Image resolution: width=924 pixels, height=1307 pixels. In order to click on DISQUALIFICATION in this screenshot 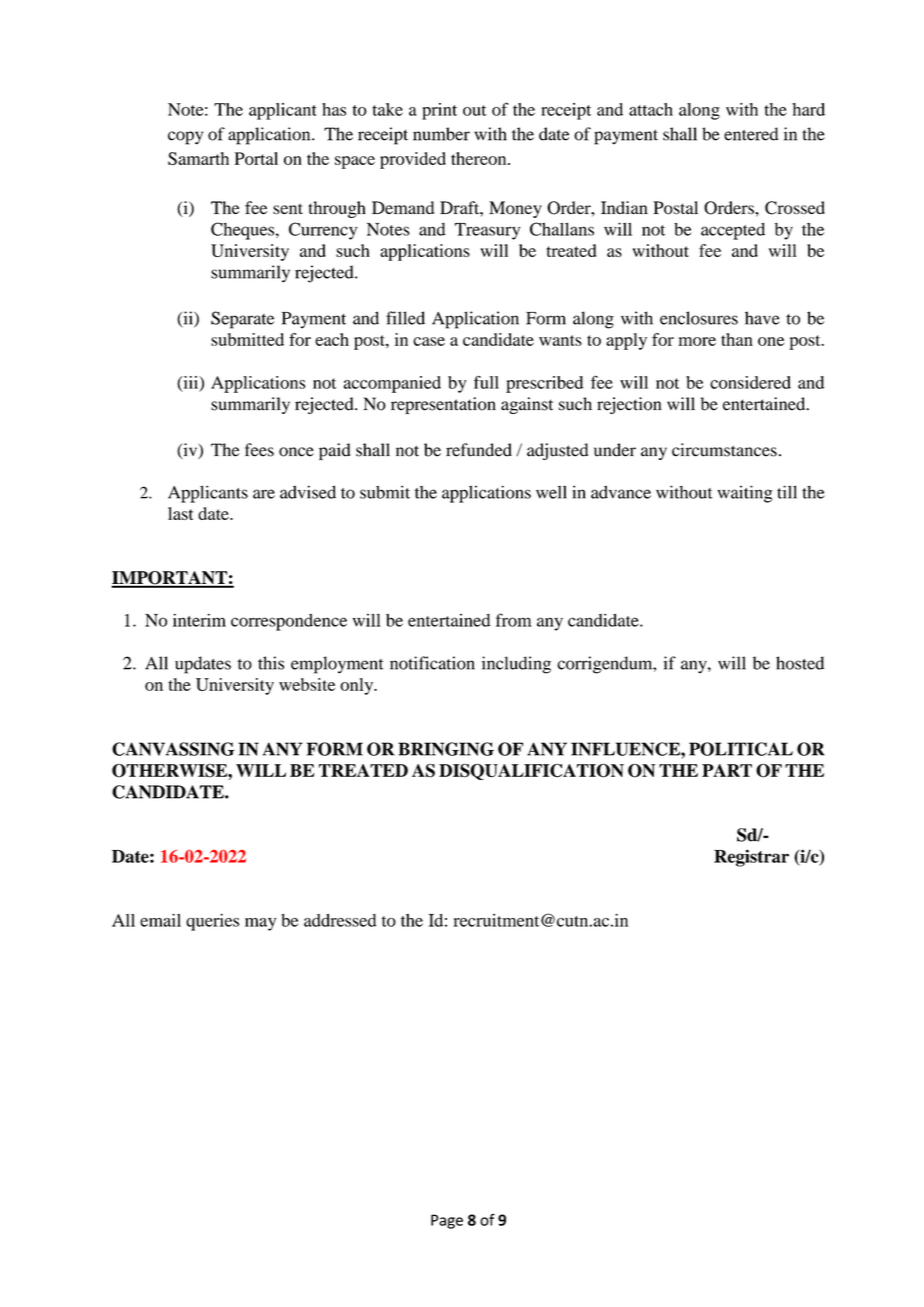, I will do `click(531, 772)`.
